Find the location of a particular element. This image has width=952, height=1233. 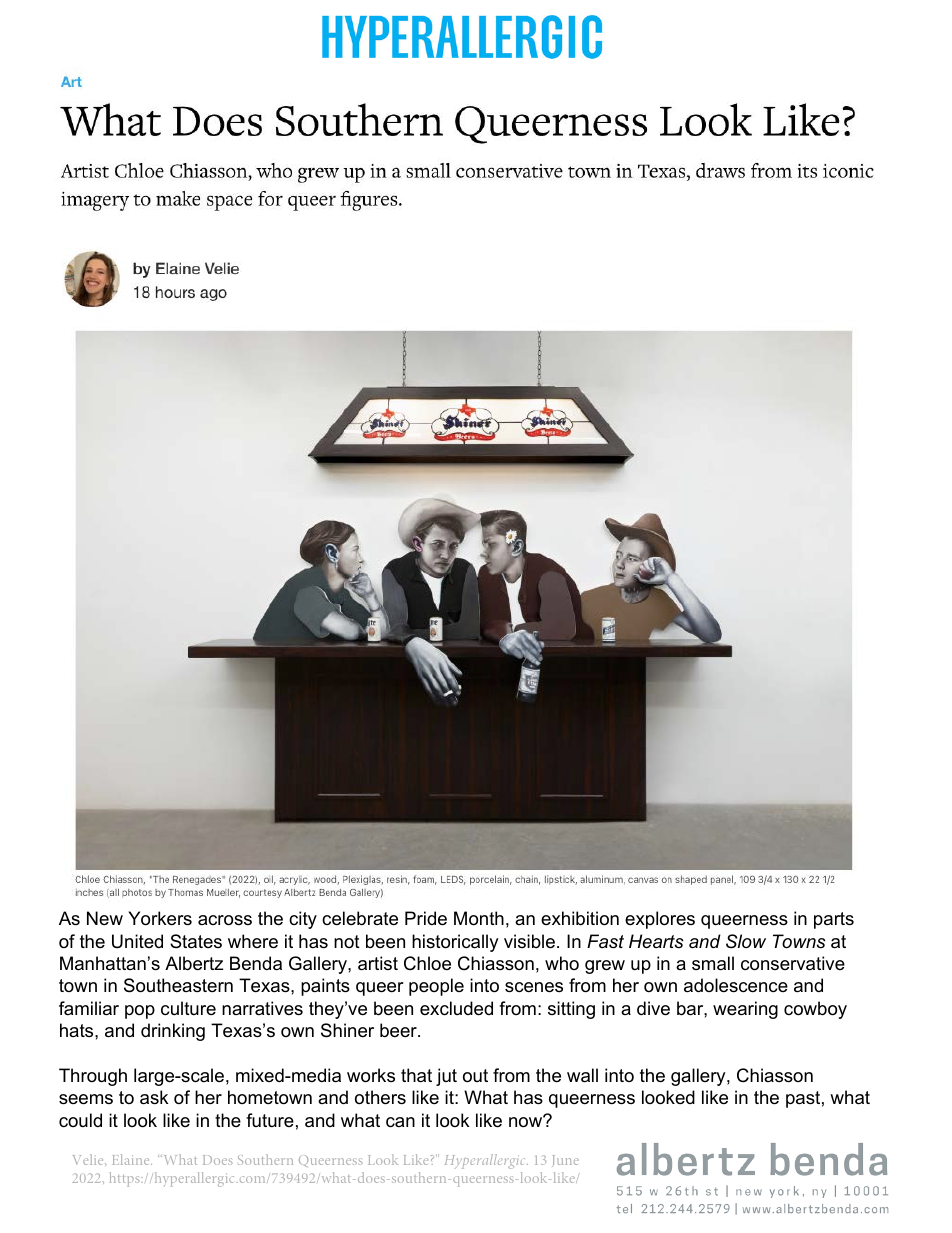

people is located at coordinates (436, 987).
